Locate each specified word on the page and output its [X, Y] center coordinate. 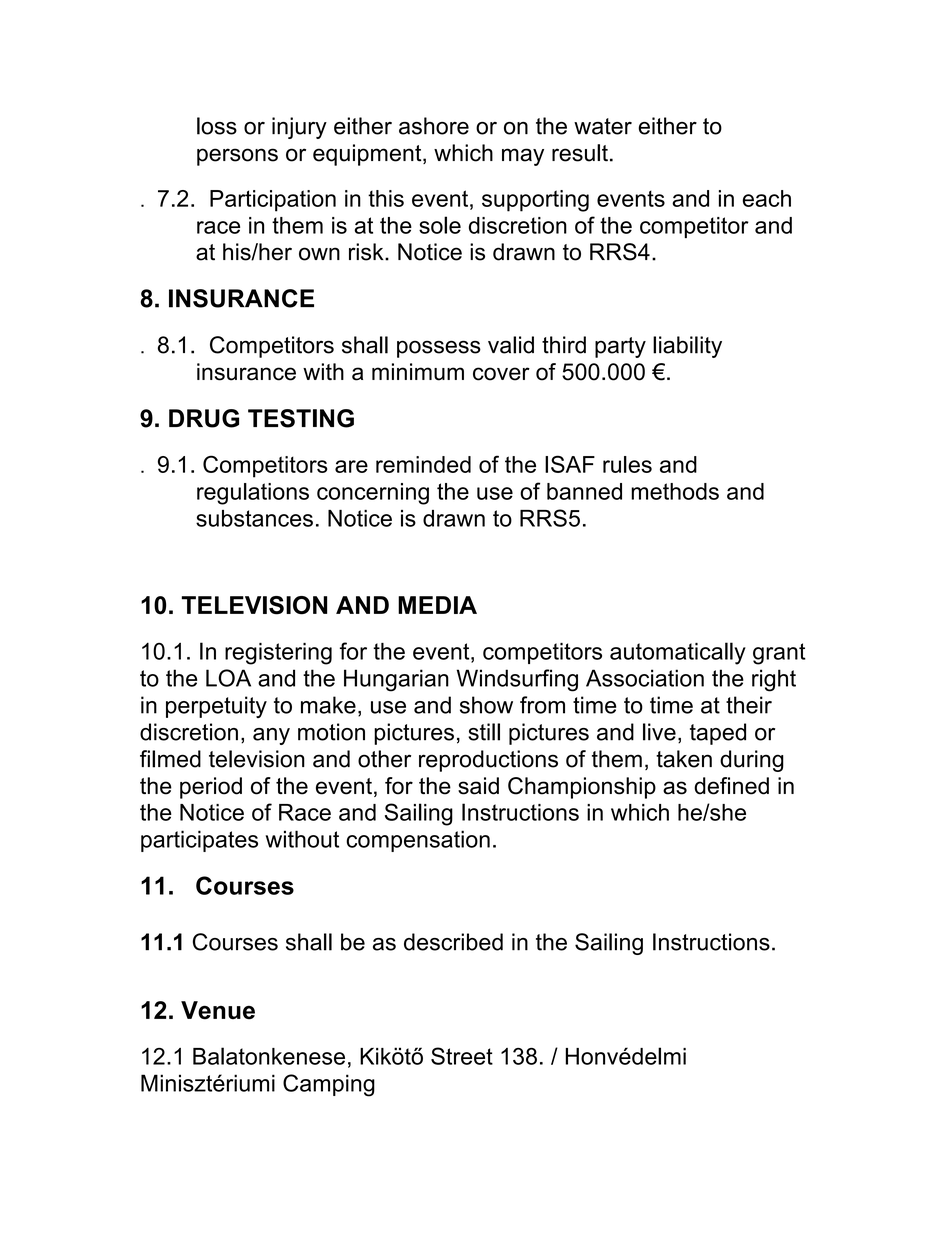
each [767, 198]
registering [278, 654]
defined [731, 786]
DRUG [204, 418]
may [523, 157]
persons [237, 157]
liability [687, 347]
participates [199, 841]
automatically [678, 653]
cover [501, 374]
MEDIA [437, 605]
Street [462, 1056]
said [478, 786]
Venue [218, 1010]
